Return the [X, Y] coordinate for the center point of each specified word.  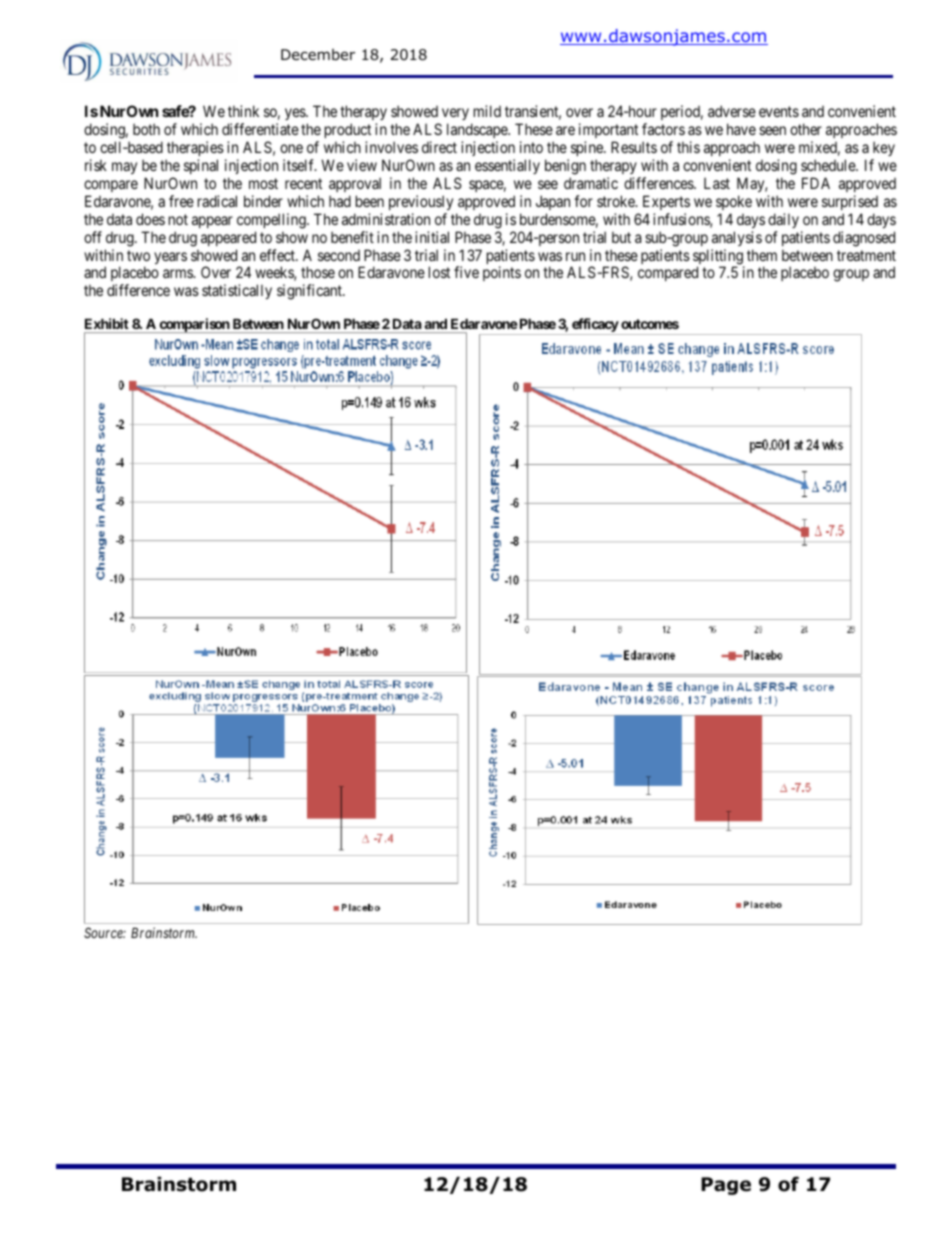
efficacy [595, 326]
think [243, 111]
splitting [718, 258]
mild [487, 111]
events [779, 111]
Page [726, 1186]
